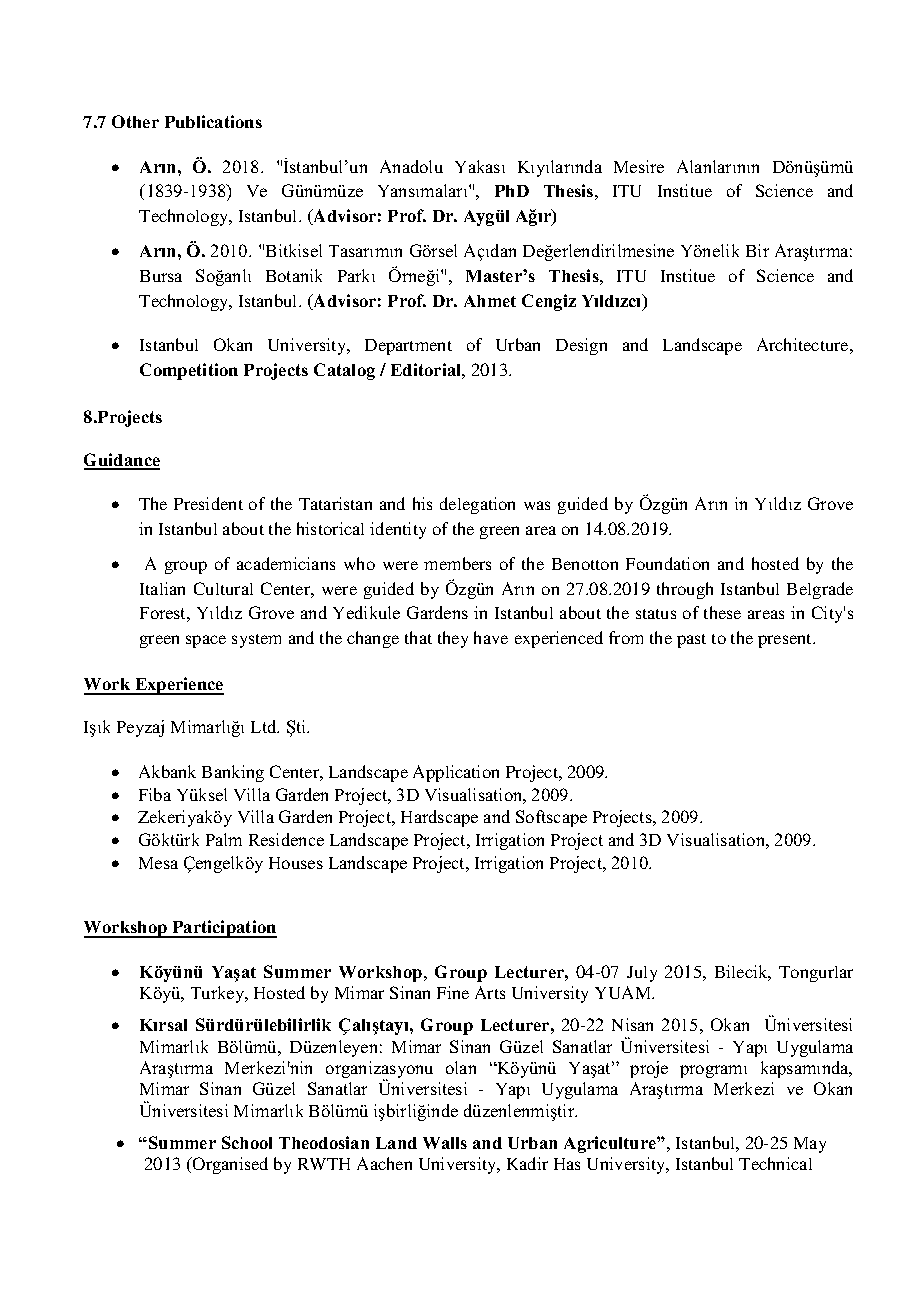  What do you see at coordinates (208, 503) in the screenshot?
I see `President` at bounding box center [208, 503].
